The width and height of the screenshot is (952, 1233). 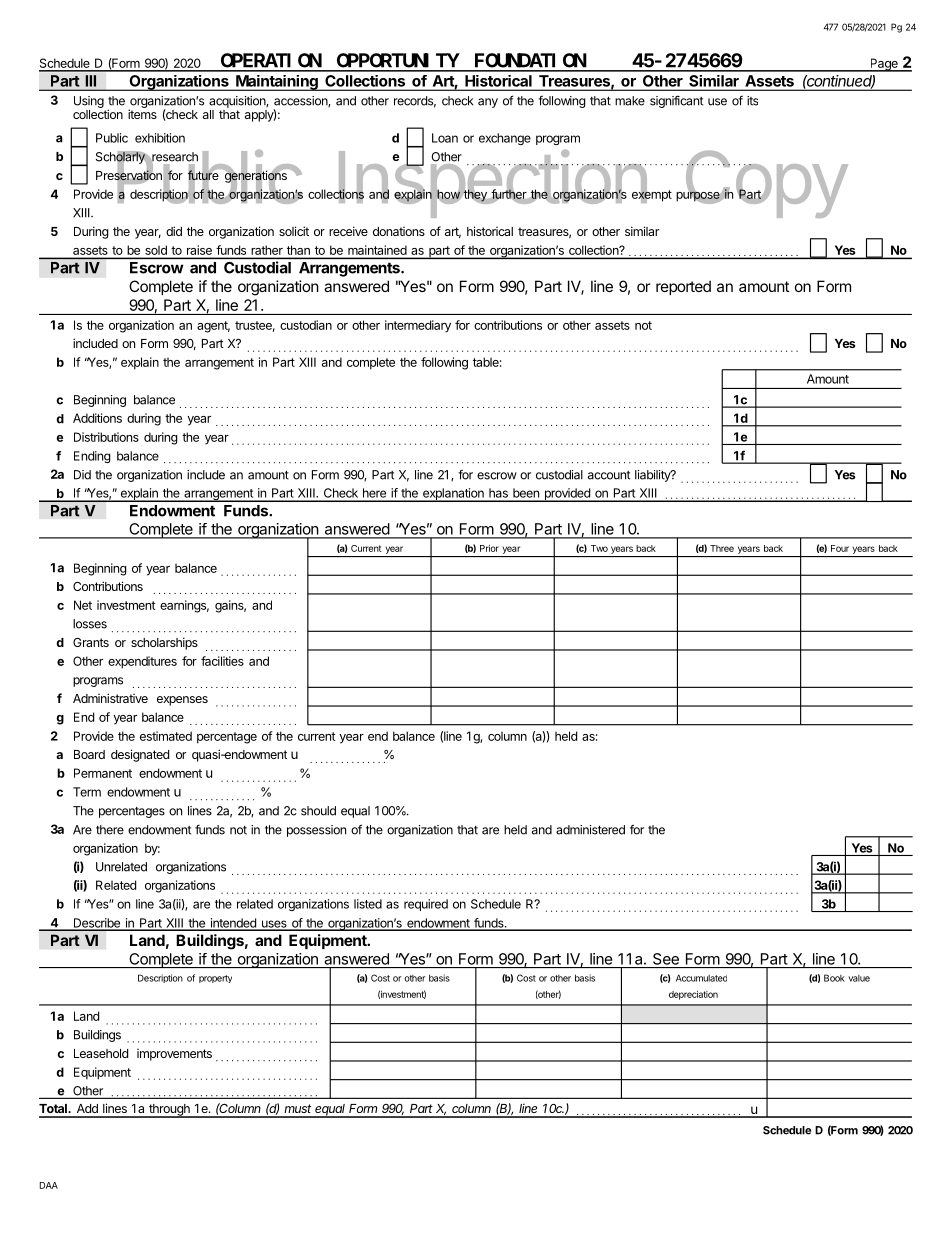 I want to click on Four, so click(x=840, y=548).
